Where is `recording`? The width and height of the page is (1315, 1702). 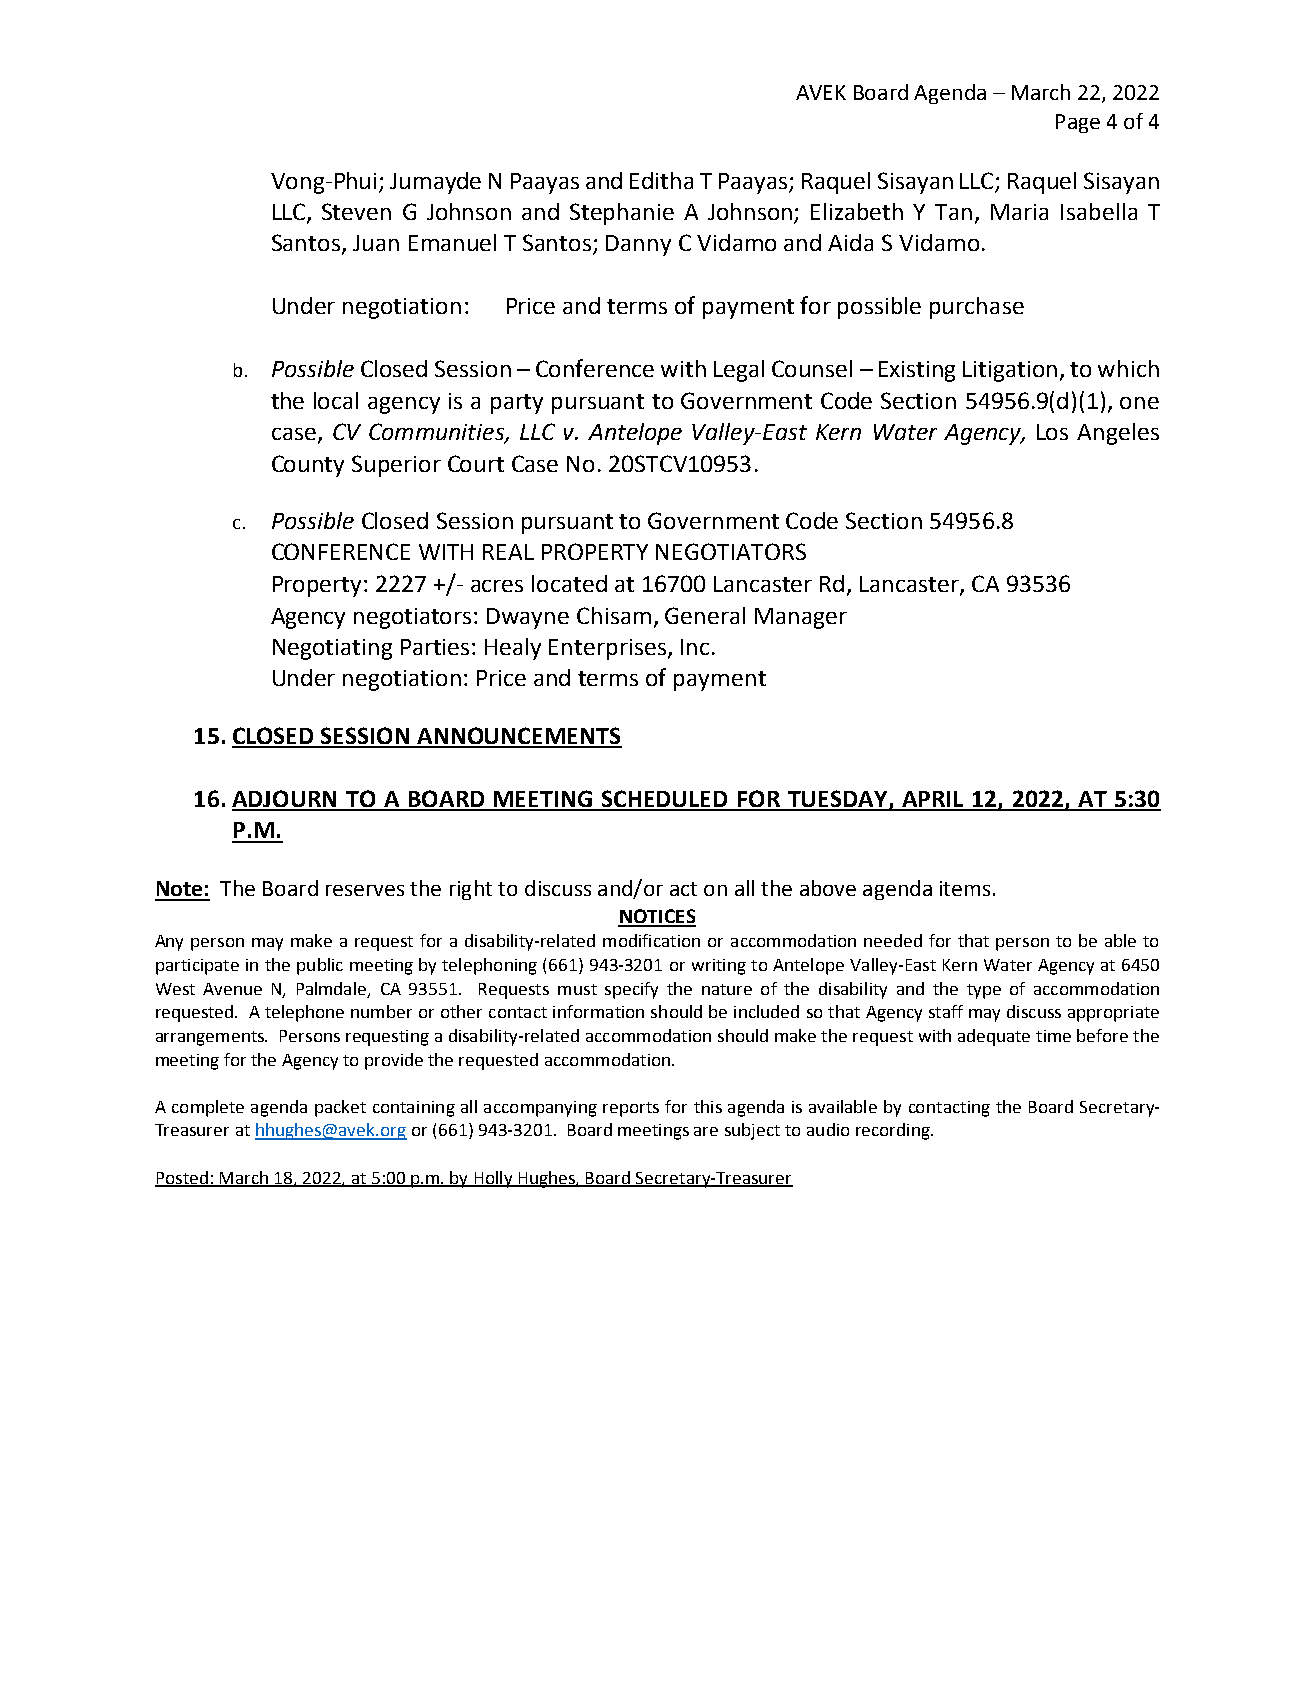 recording is located at coordinates (894, 1131).
